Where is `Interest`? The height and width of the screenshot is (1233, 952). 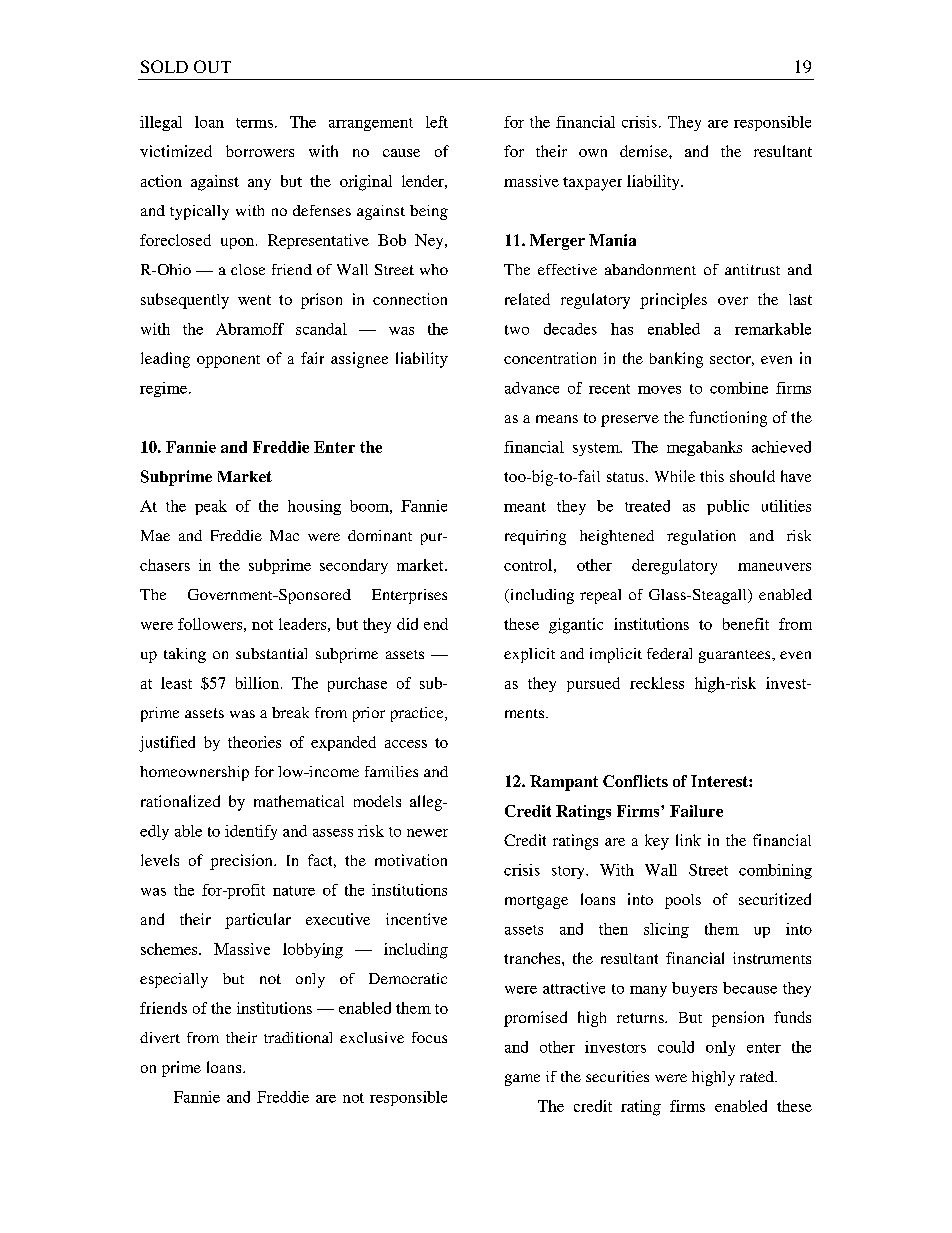
Interest is located at coordinates (720, 781).
